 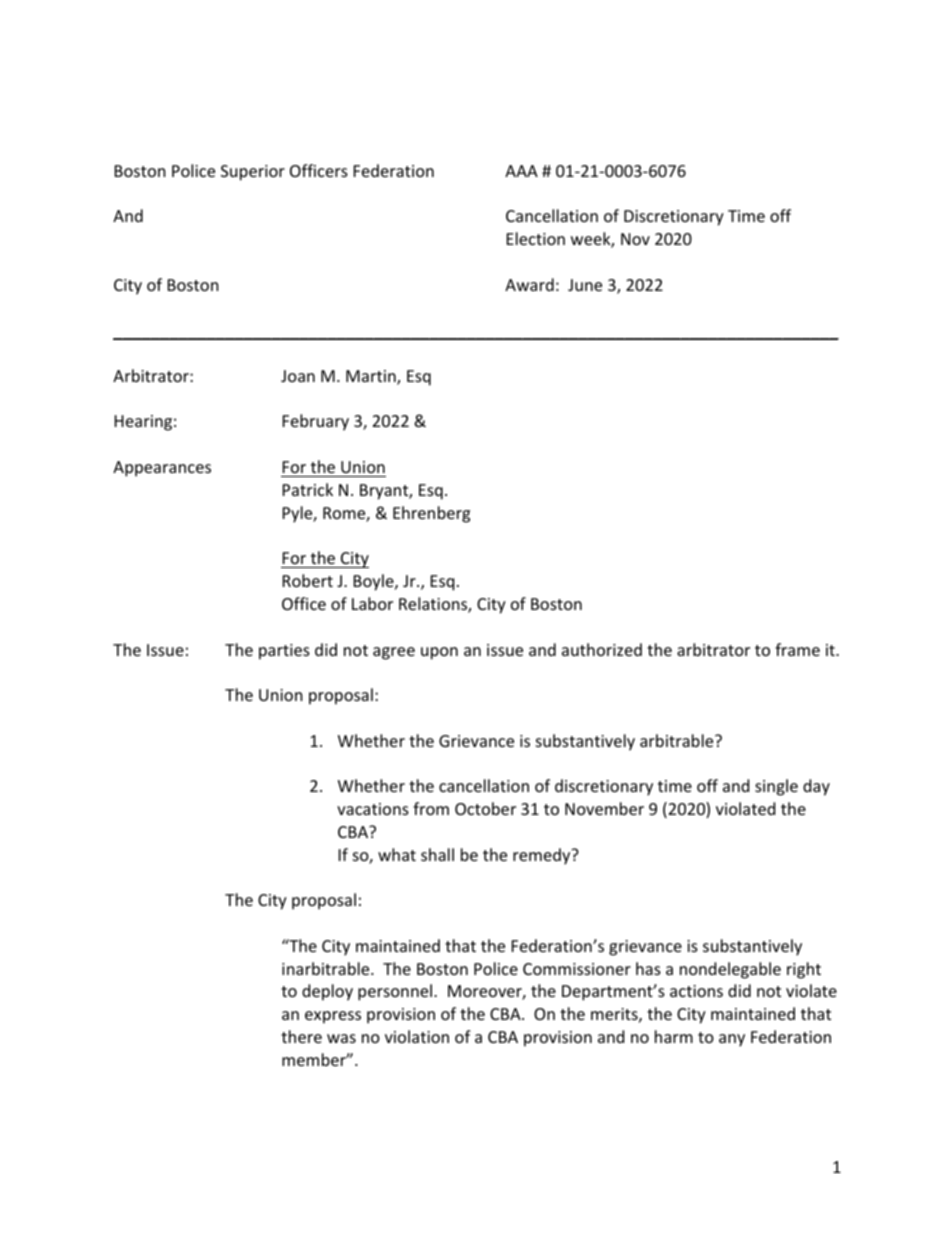 What do you see at coordinates (308, 580) in the screenshot?
I see `Robert` at bounding box center [308, 580].
